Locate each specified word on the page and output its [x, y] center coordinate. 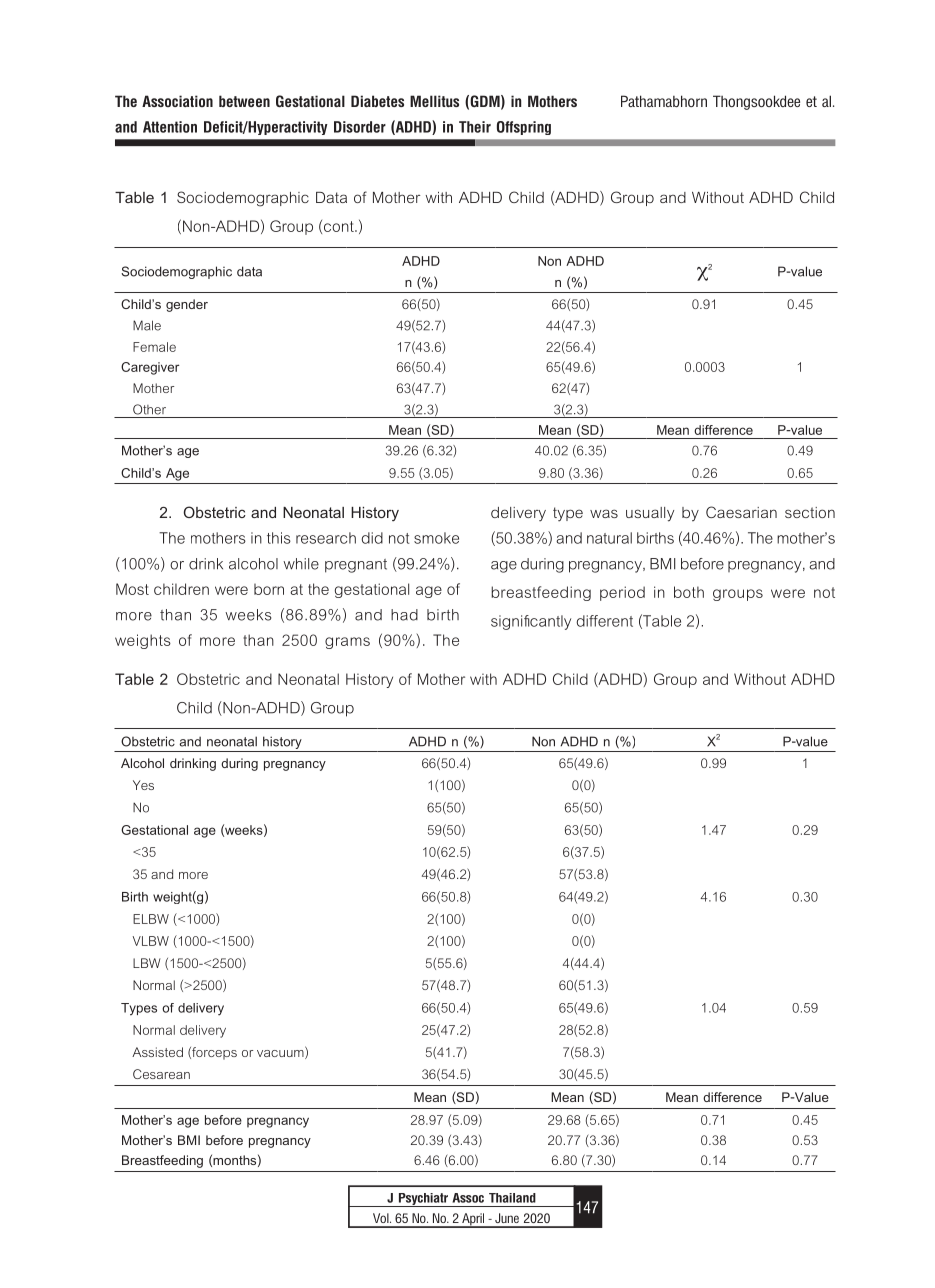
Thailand [512, 1198]
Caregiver [150, 368]
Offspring [524, 128]
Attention [170, 127]
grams [347, 643]
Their [475, 127]
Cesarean [161, 1074]
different [604, 621]
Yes [143, 785]
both [689, 592]
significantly [531, 622]
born [269, 589]
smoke [436, 538]
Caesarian [741, 512]
